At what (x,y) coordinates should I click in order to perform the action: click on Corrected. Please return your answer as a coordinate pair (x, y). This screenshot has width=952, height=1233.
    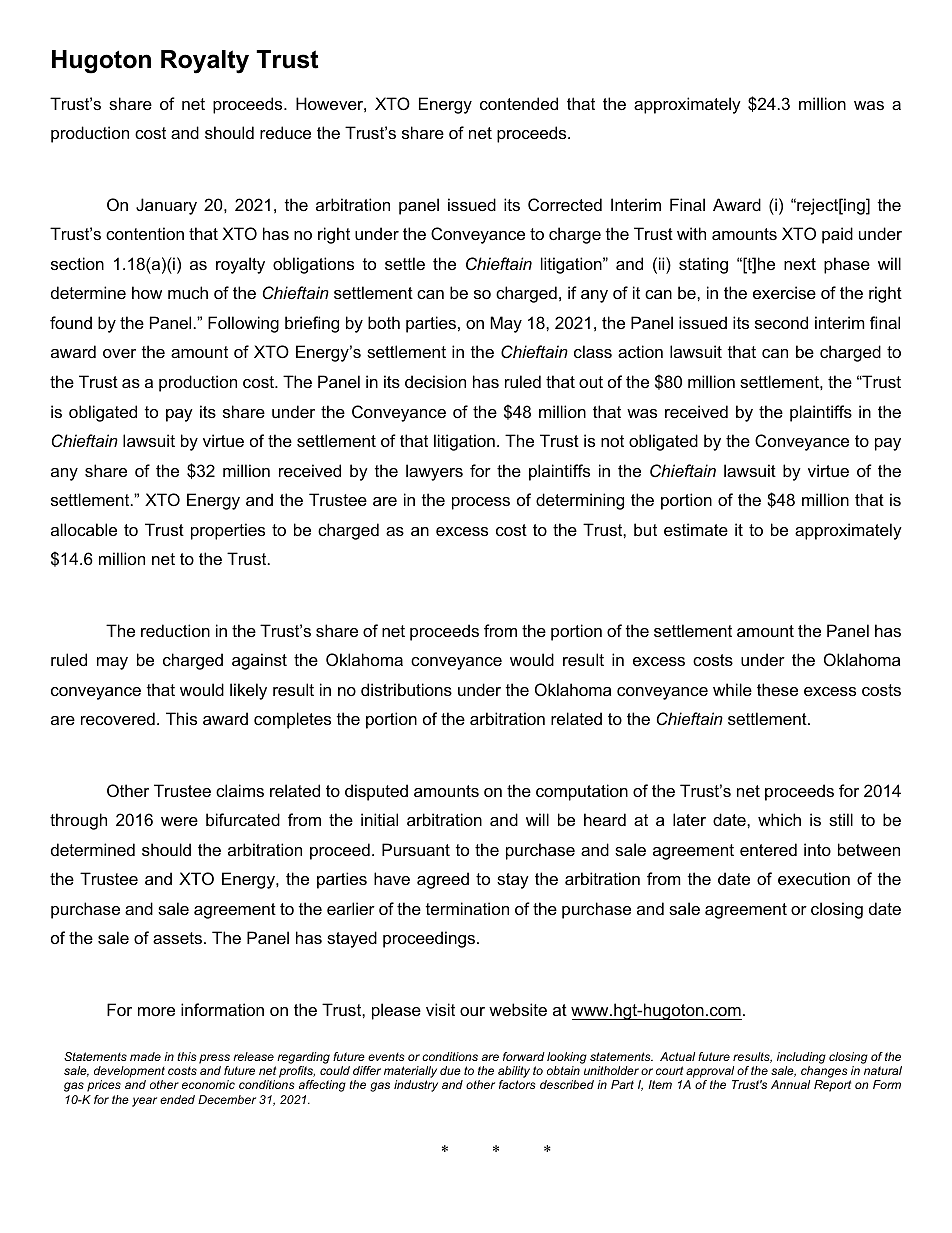
    Looking at the image, I should click on (565, 204).
